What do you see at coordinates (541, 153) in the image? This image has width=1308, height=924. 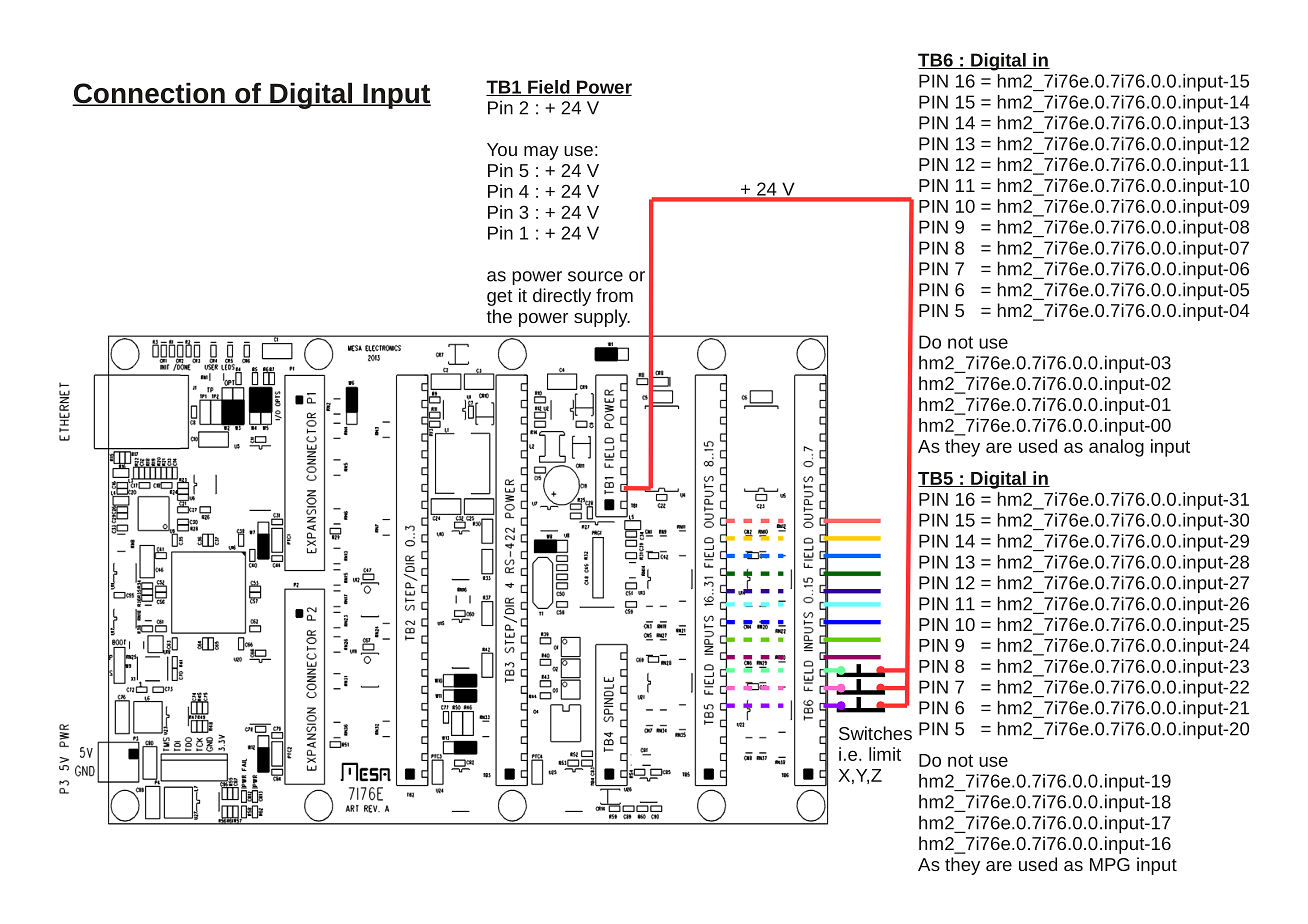 I see `may` at bounding box center [541, 153].
